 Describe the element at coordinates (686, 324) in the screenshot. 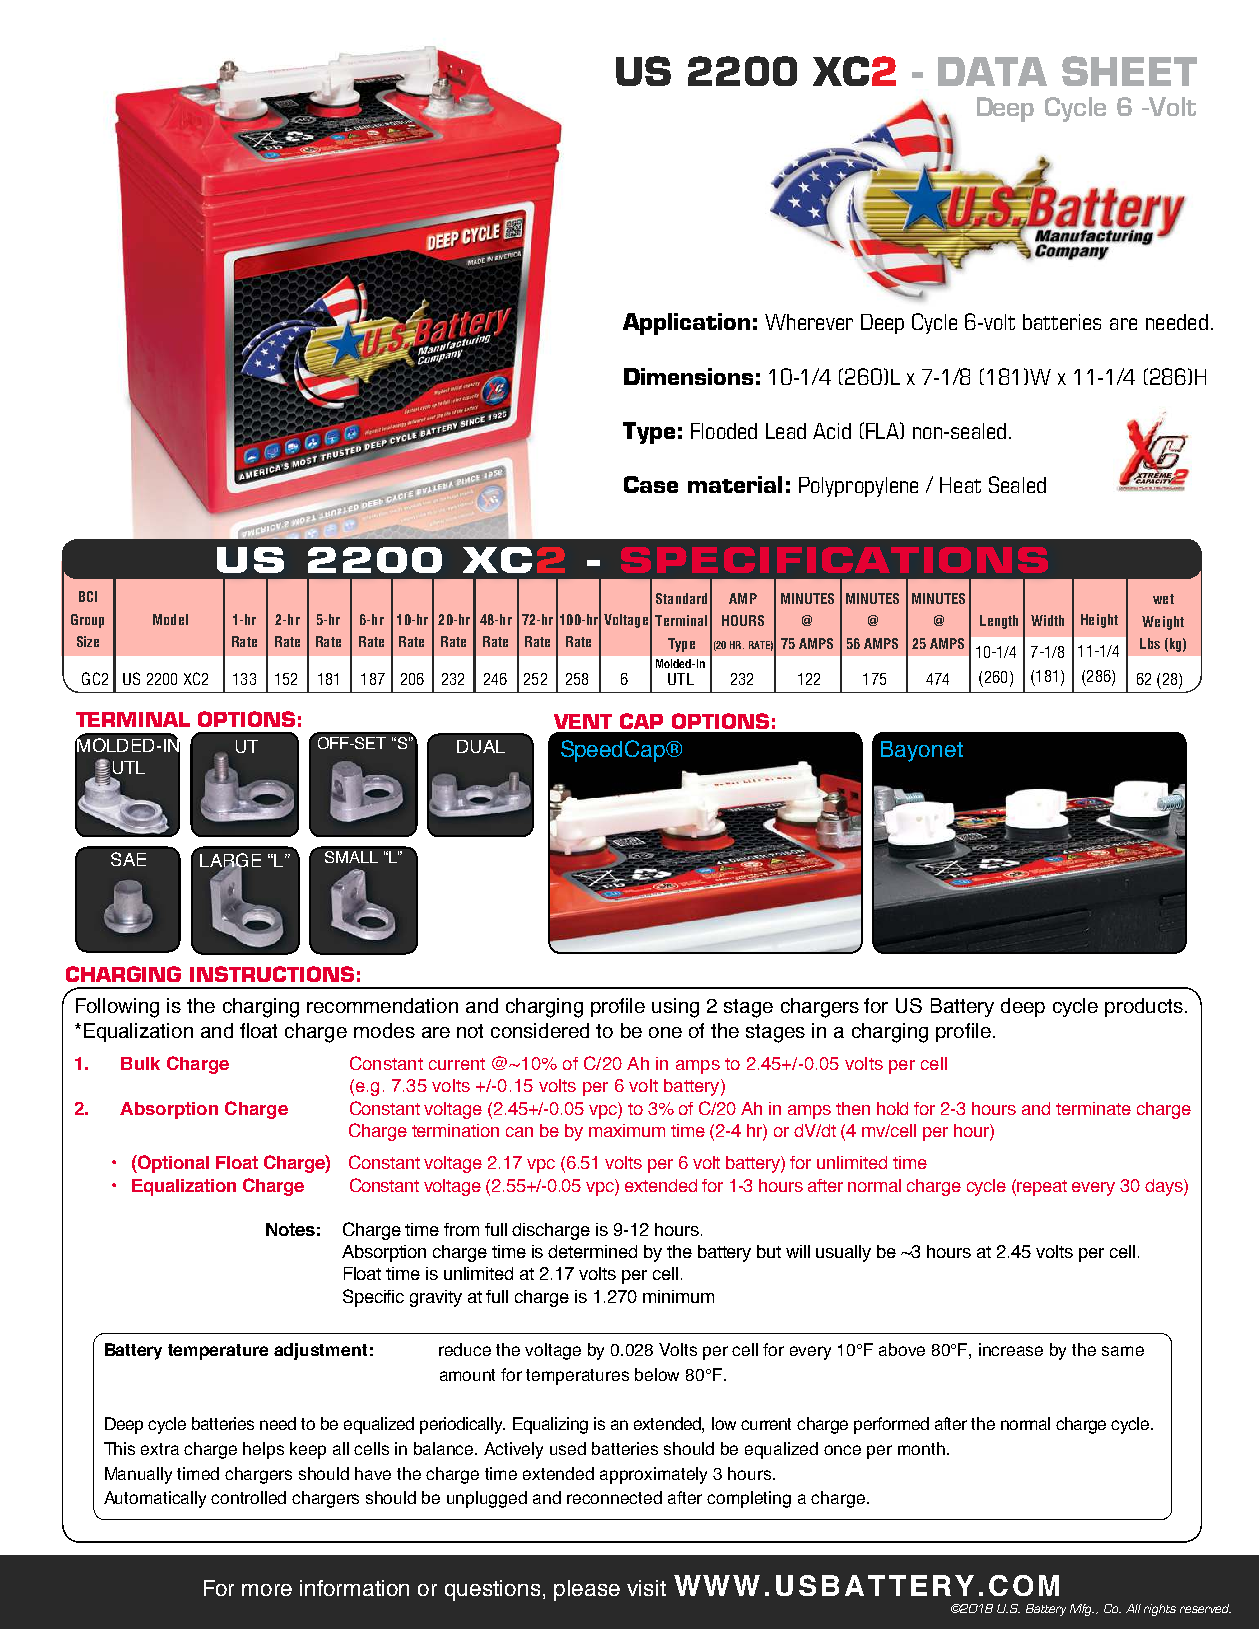

I see `Application` at that location.
